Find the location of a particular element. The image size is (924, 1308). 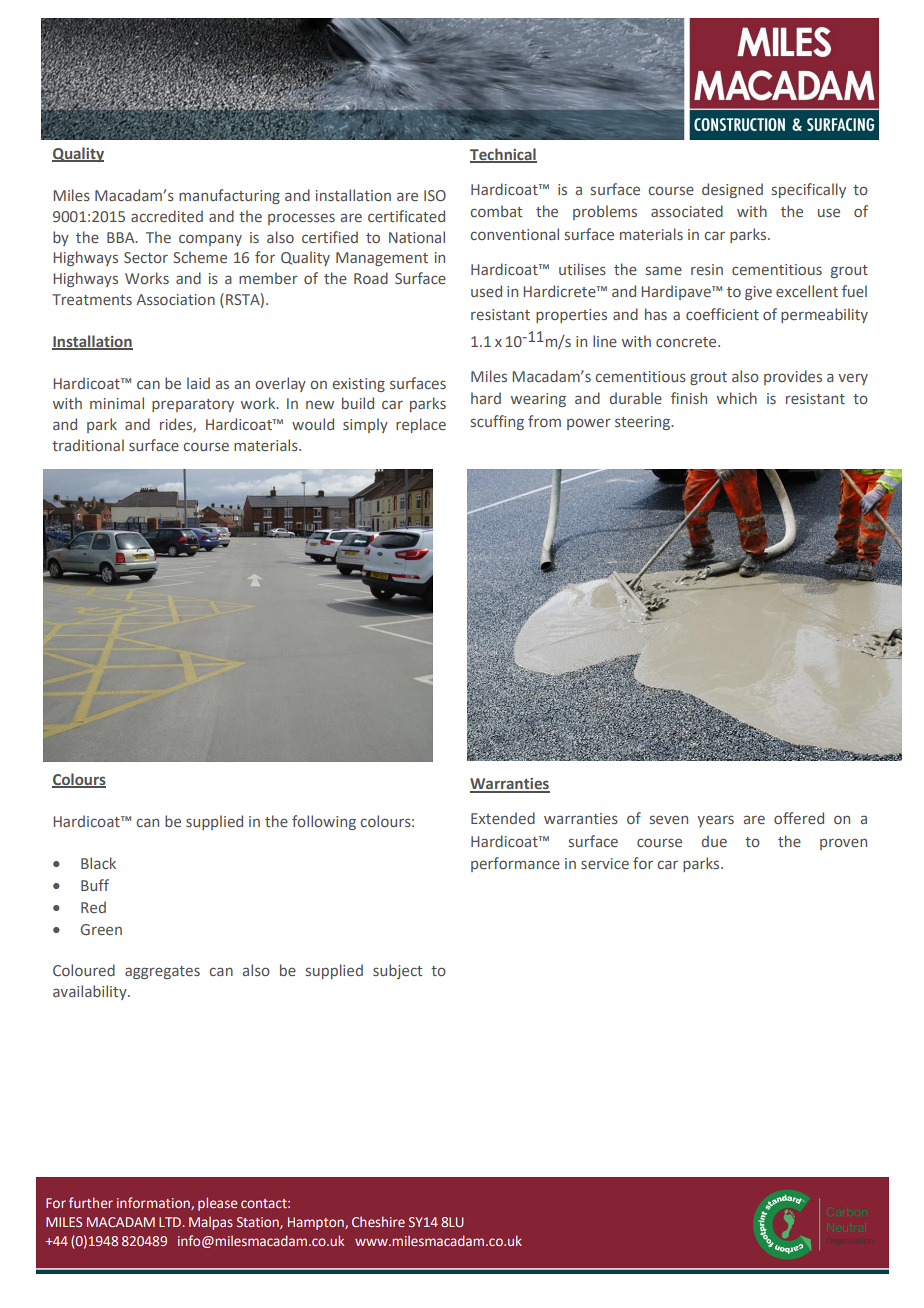

LTD is located at coordinates (171, 1222).
